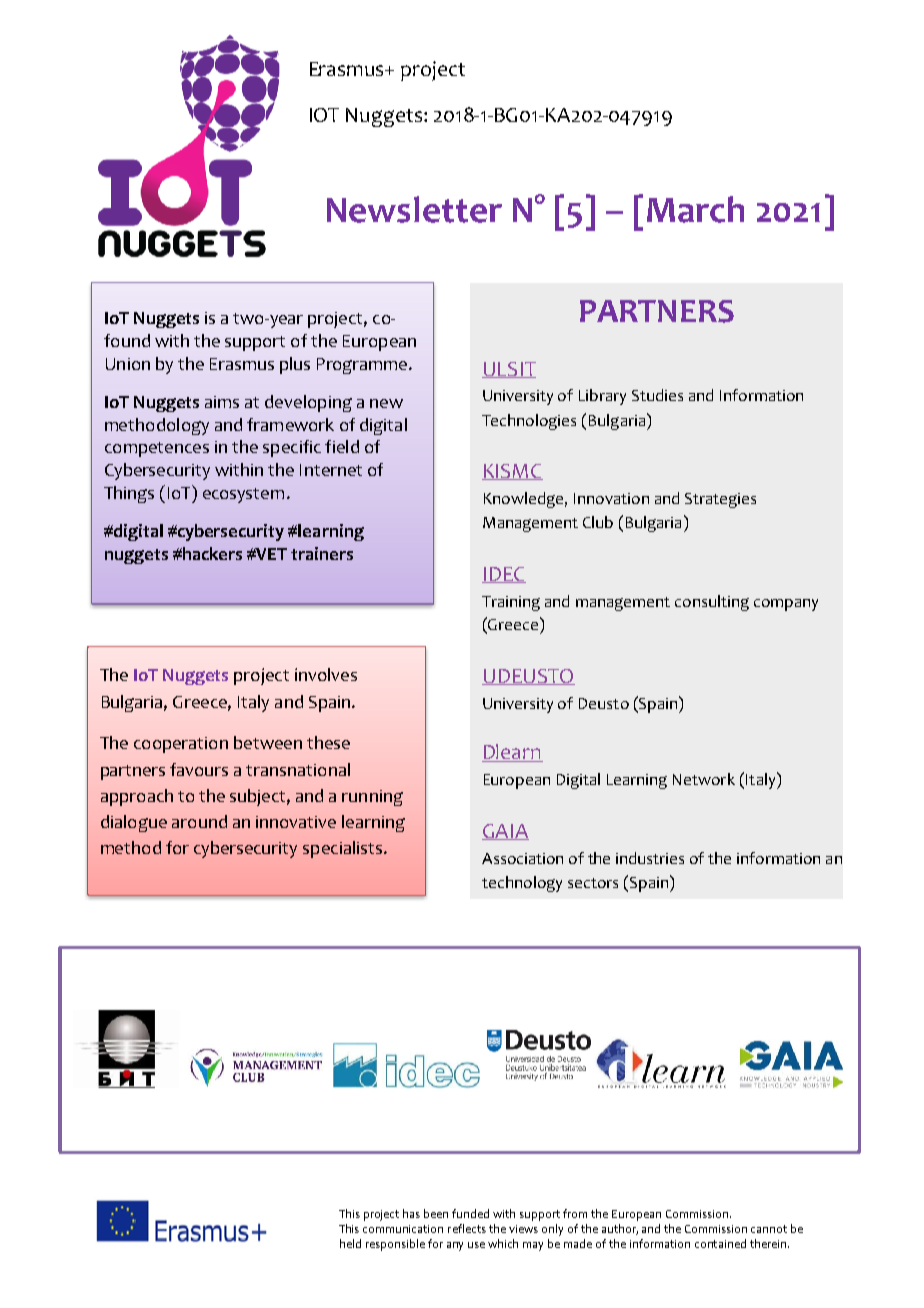  What do you see at coordinates (704, 779) in the screenshot?
I see `Network` at bounding box center [704, 779].
